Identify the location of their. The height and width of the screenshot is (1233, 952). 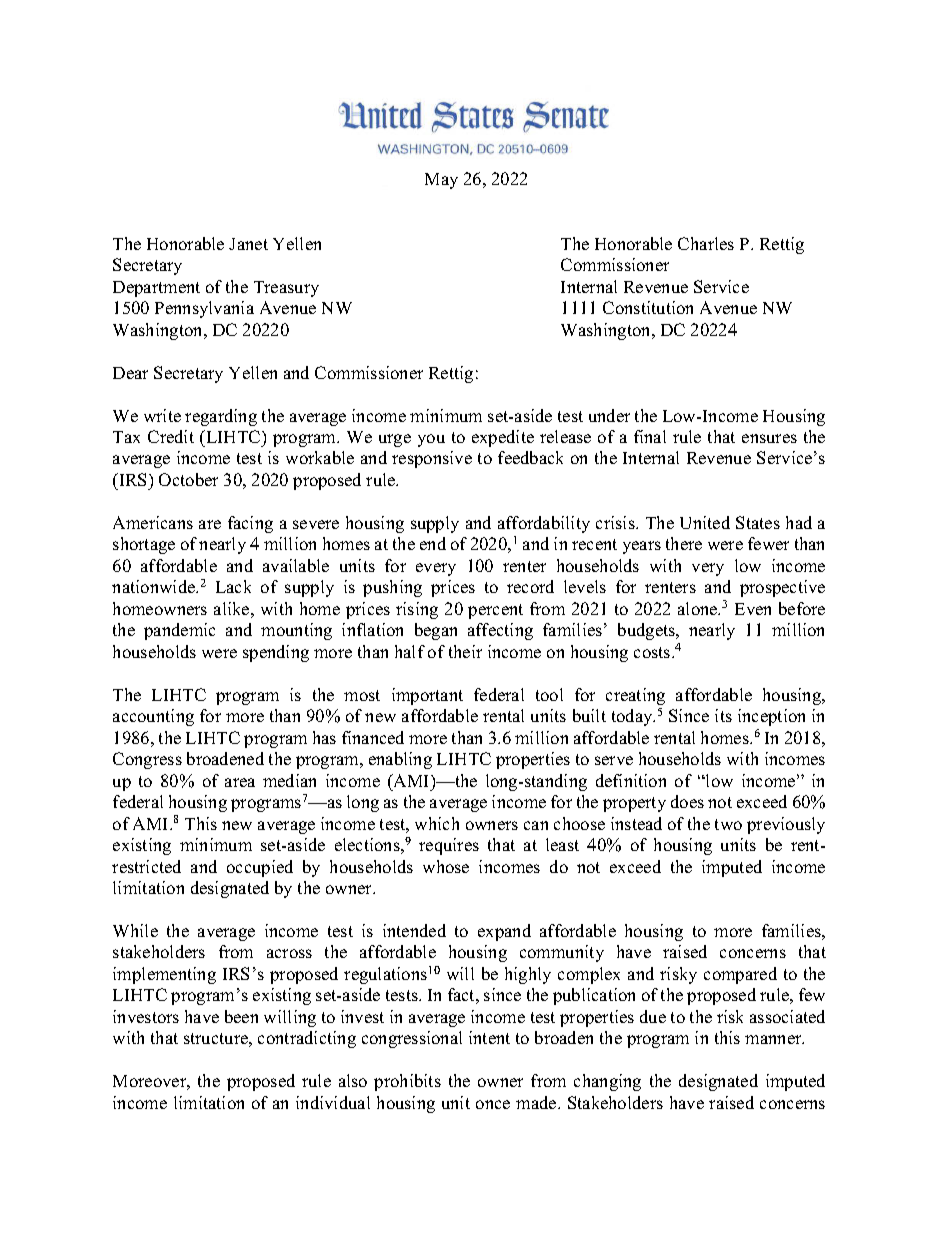
(465, 651).
